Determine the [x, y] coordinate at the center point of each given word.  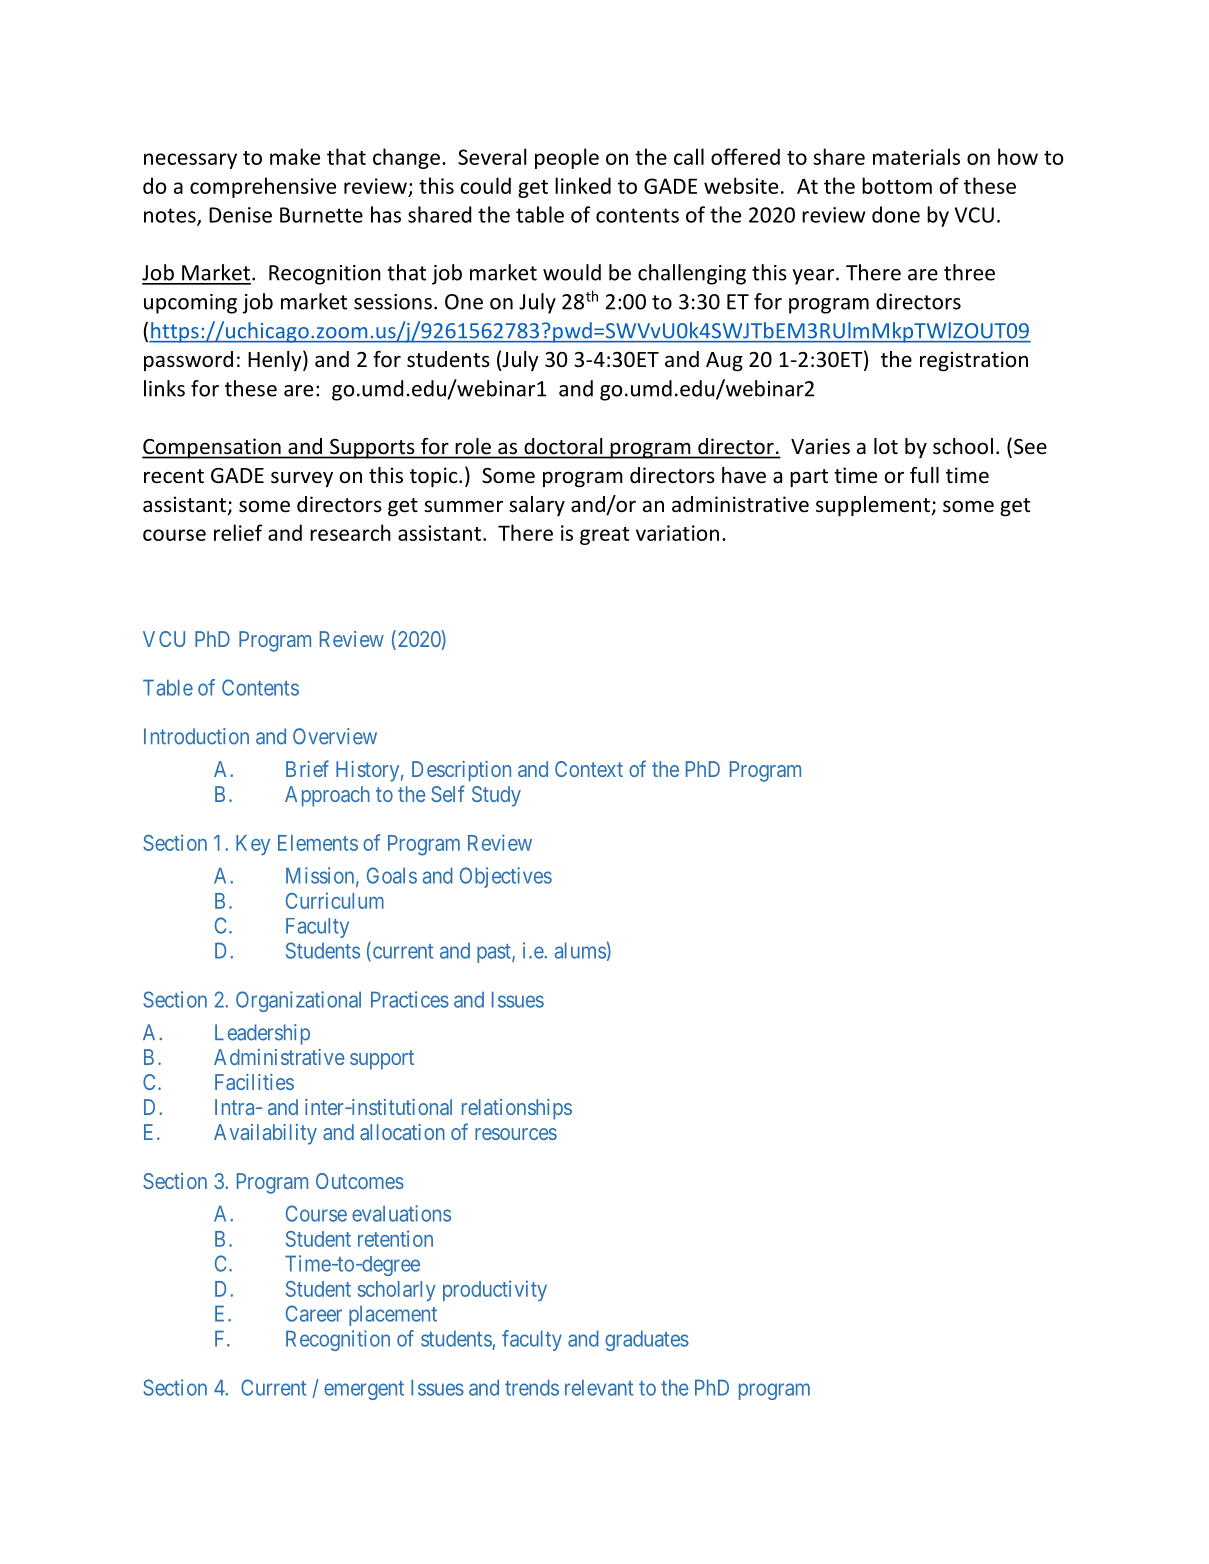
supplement [873, 506]
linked [583, 185]
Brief [307, 768]
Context [589, 769]
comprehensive [263, 187]
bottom [897, 185]
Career [314, 1313]
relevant [599, 1387]
